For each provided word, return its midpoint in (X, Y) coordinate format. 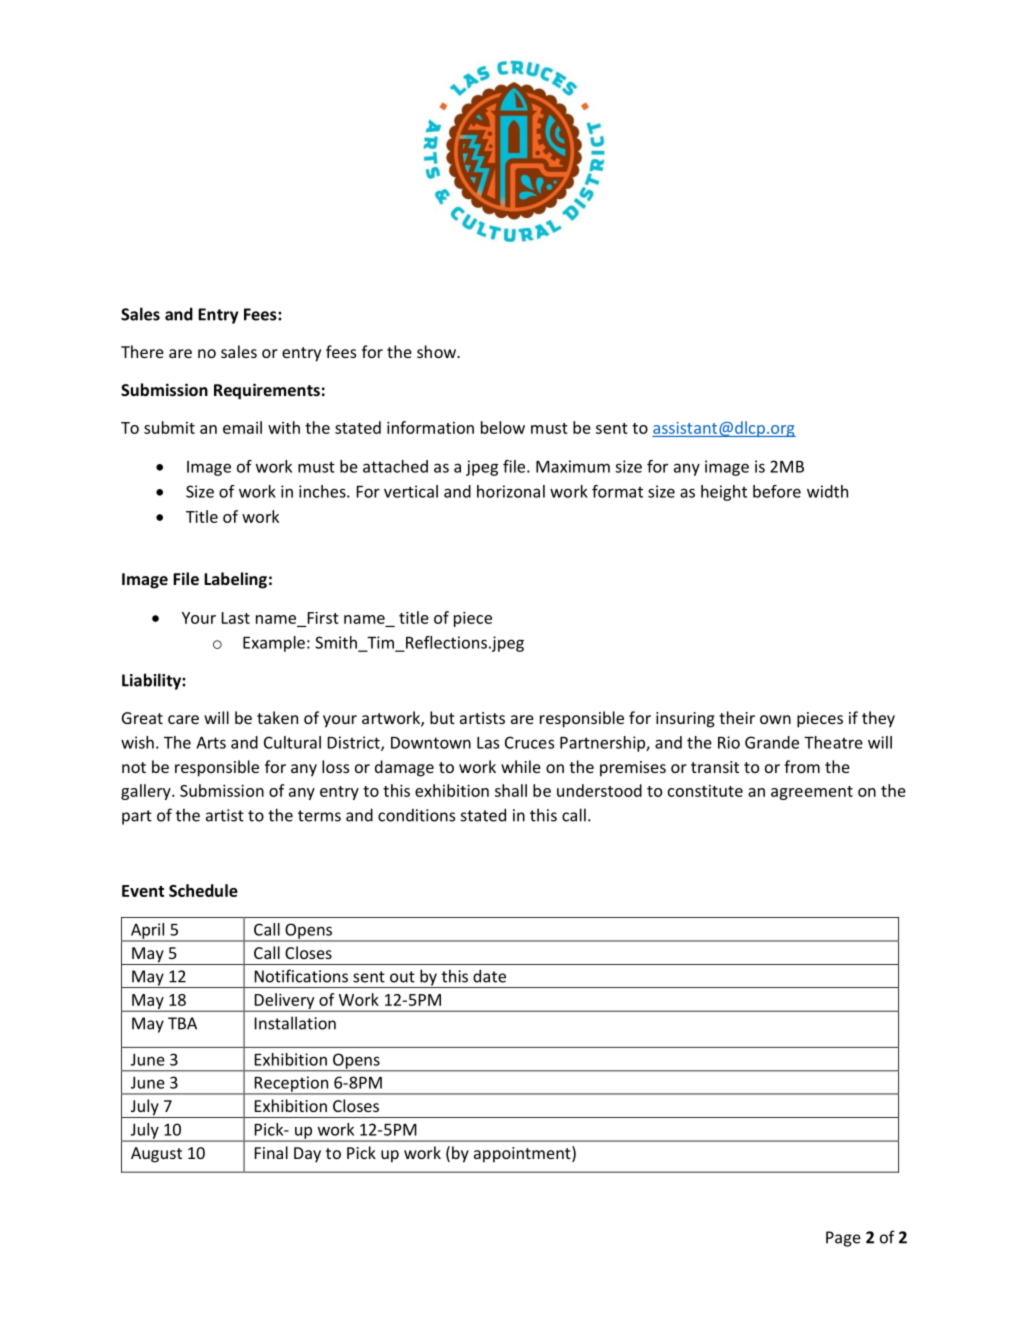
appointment (523, 1154)
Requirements (267, 391)
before (777, 491)
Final (271, 1152)
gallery (147, 792)
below (503, 427)
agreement (812, 793)
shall (511, 790)
